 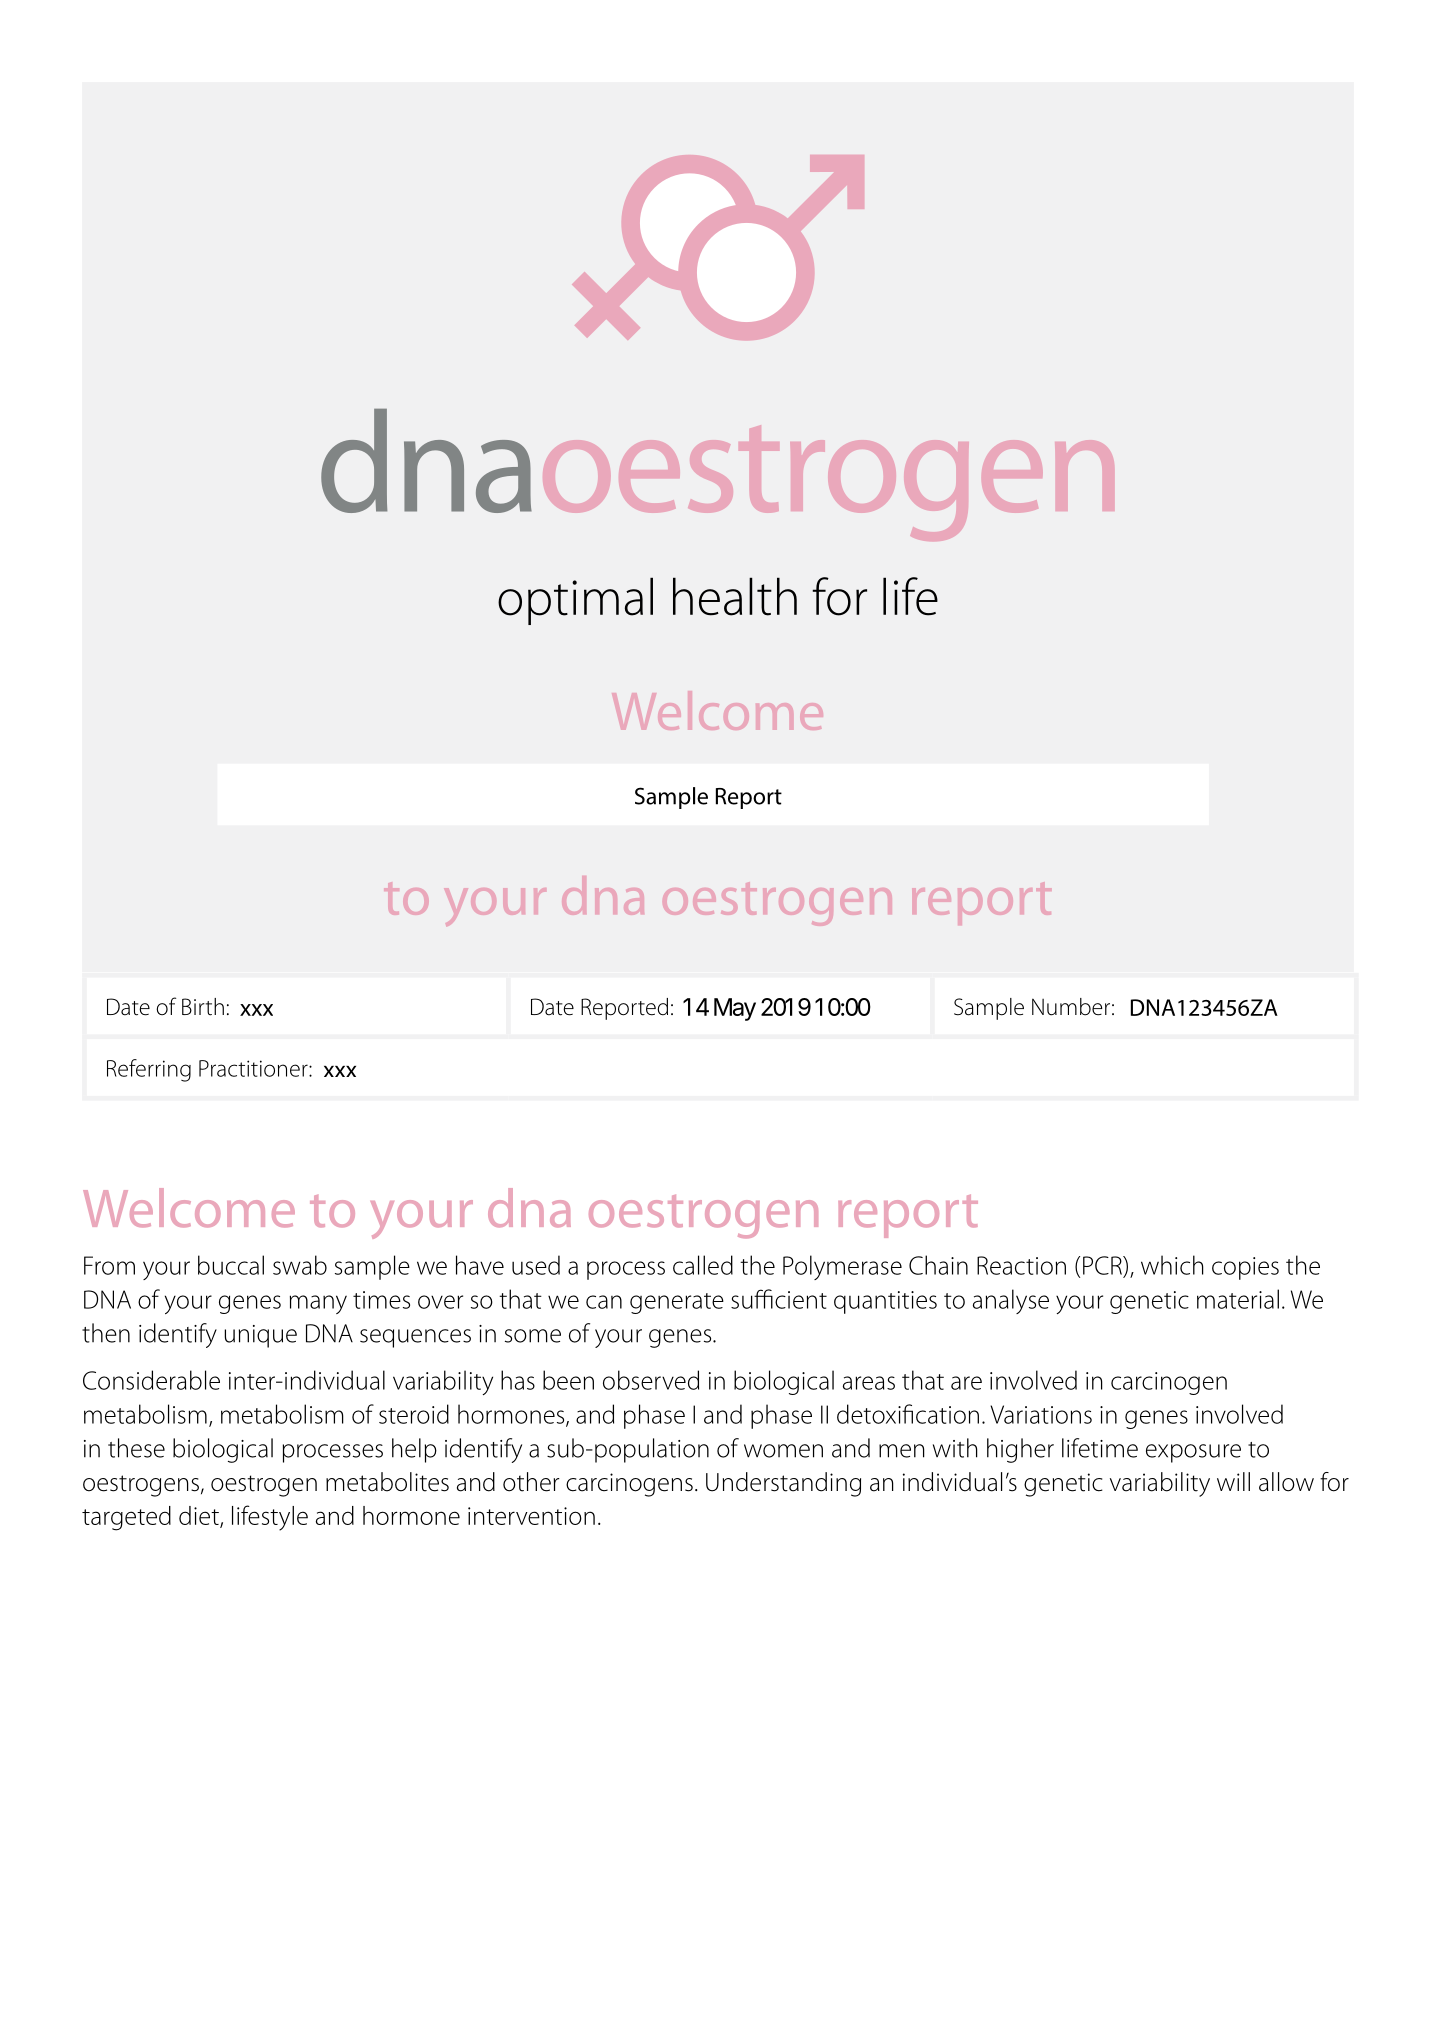 What do you see at coordinates (200, 1516) in the screenshot?
I see `diet` at bounding box center [200, 1516].
